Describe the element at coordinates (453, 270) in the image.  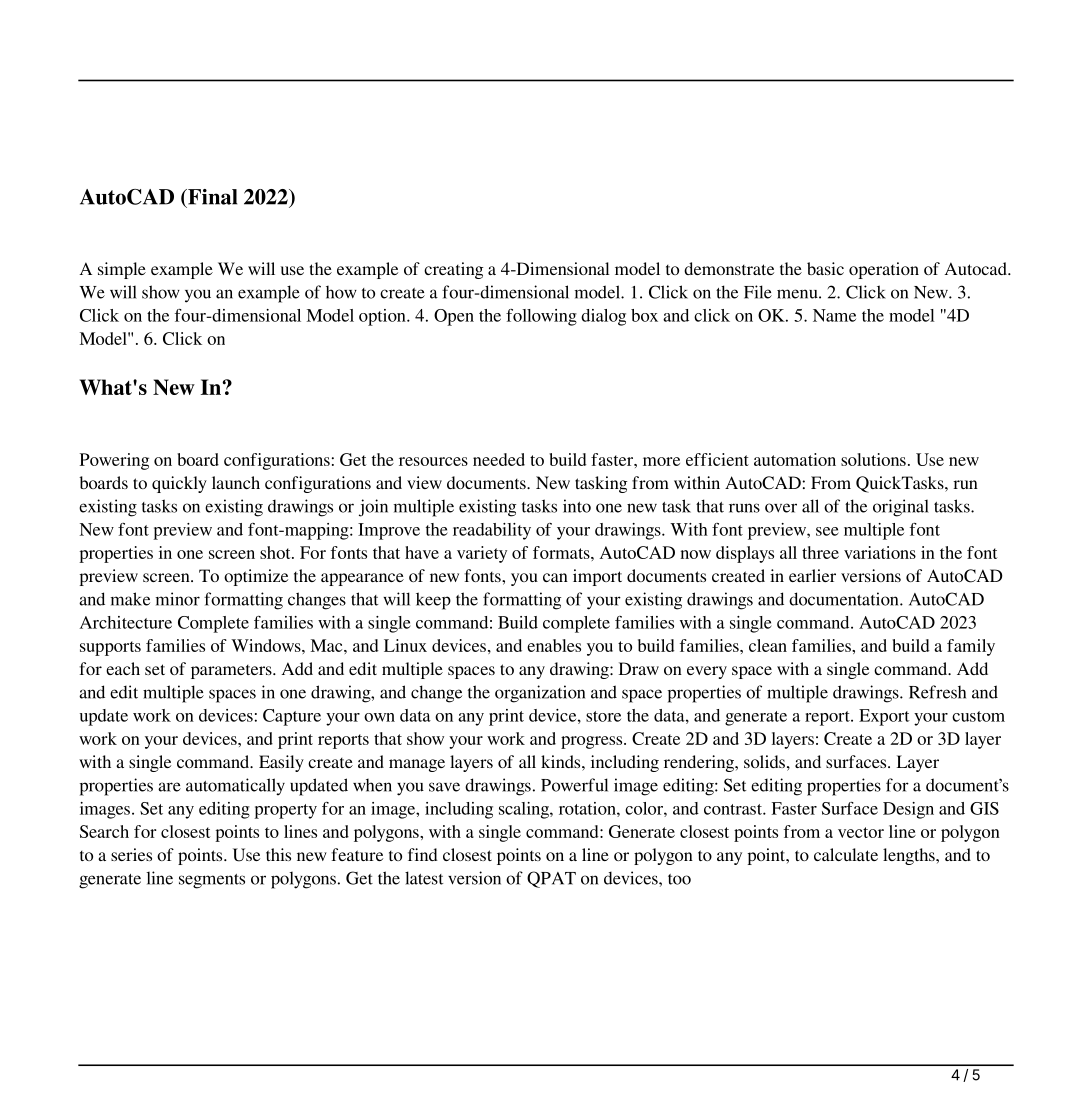
I see `creating` at that location.
